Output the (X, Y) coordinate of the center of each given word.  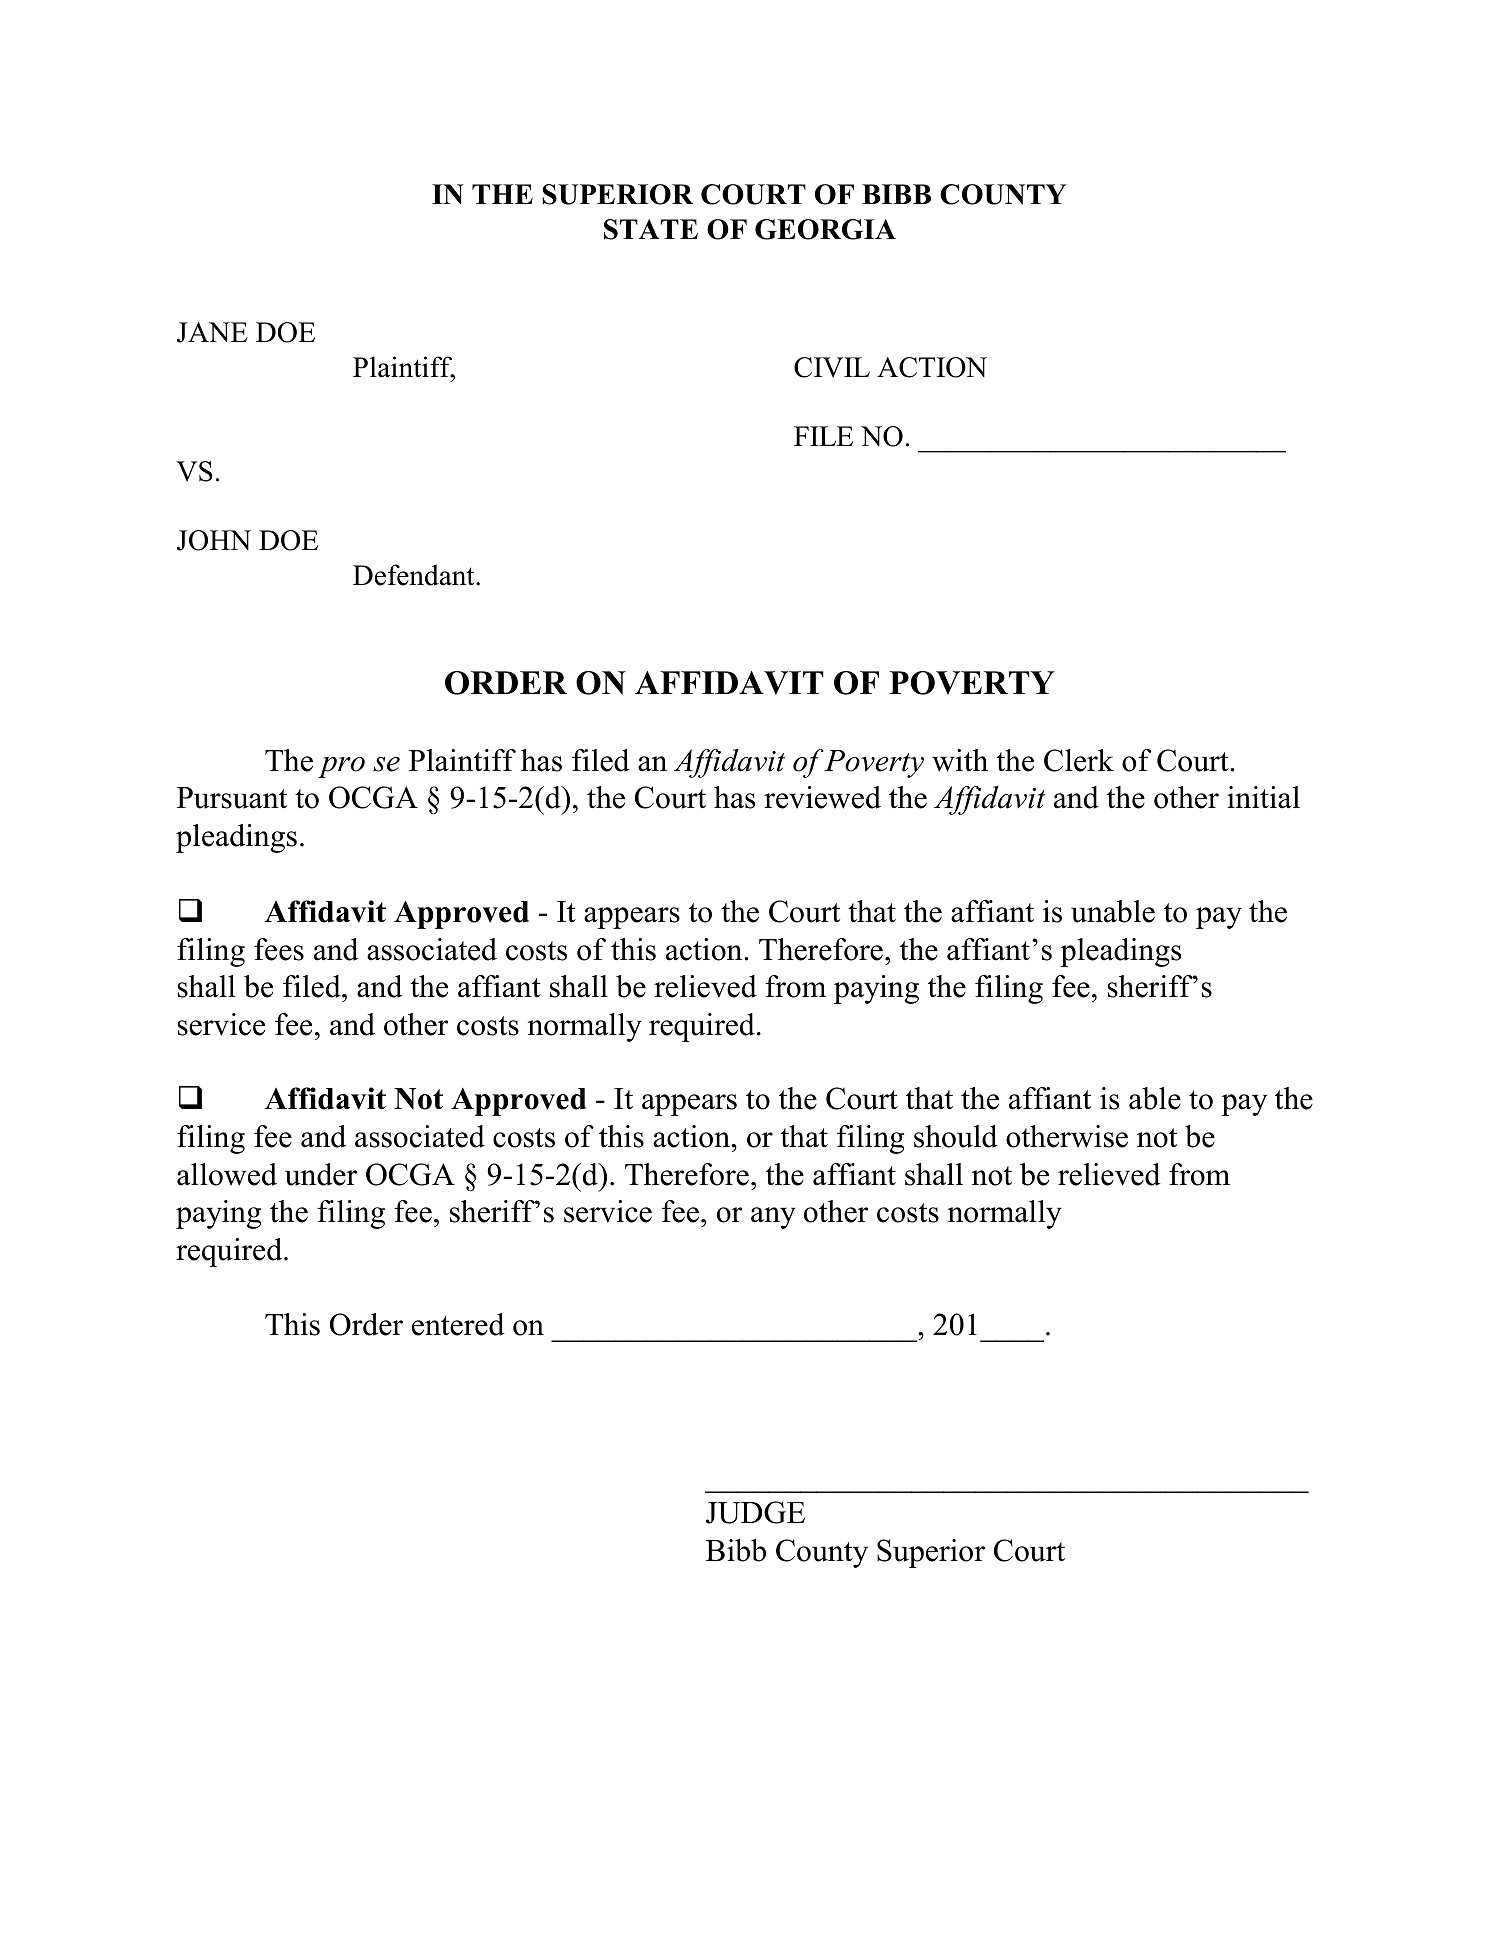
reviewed (822, 797)
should (956, 1136)
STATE (651, 229)
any (773, 1218)
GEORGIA (825, 229)
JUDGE (755, 1512)
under (321, 1174)
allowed (227, 1174)
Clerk (1079, 760)
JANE (212, 332)
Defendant (415, 575)
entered (458, 1324)
